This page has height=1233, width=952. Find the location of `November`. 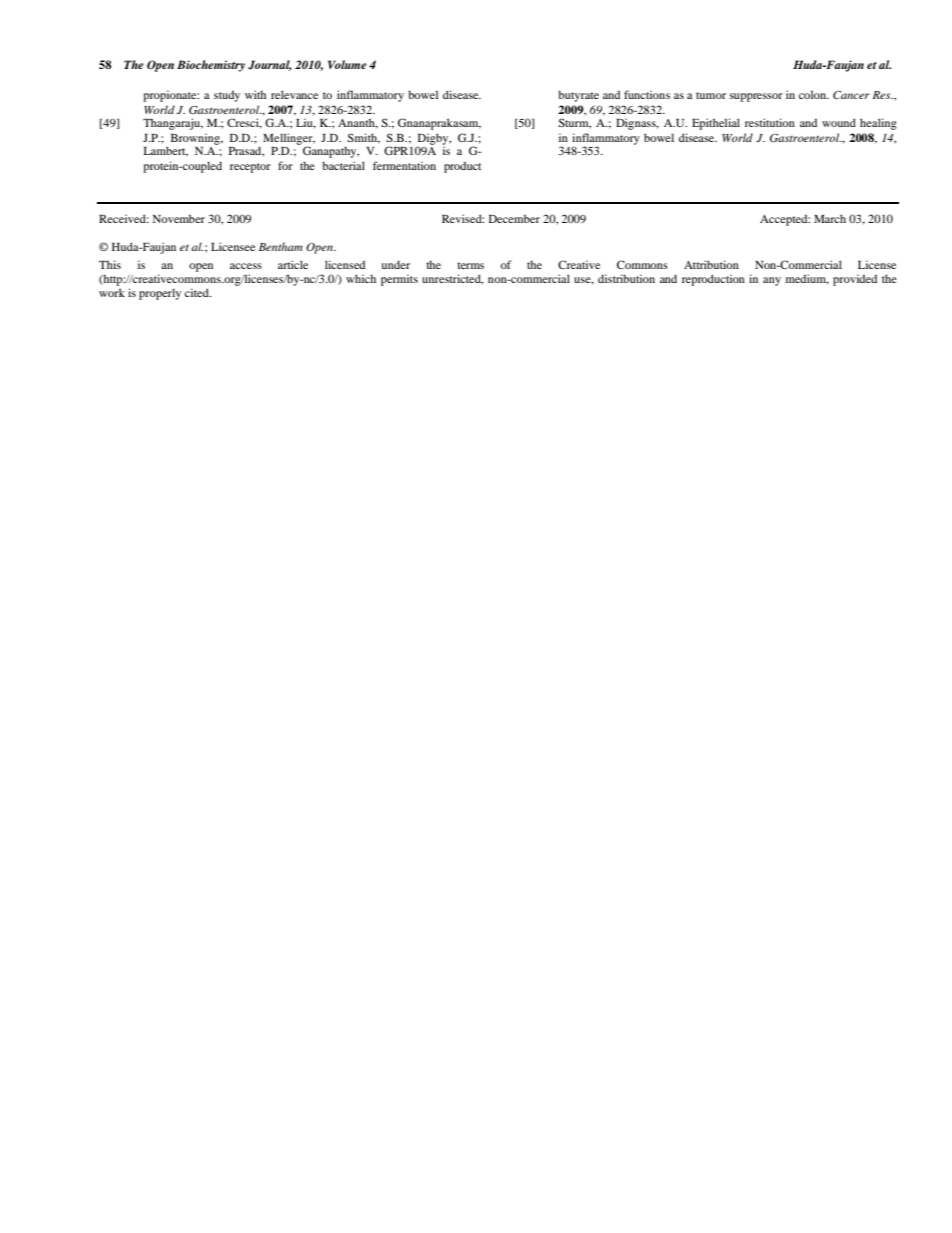

November is located at coordinates (179, 218).
